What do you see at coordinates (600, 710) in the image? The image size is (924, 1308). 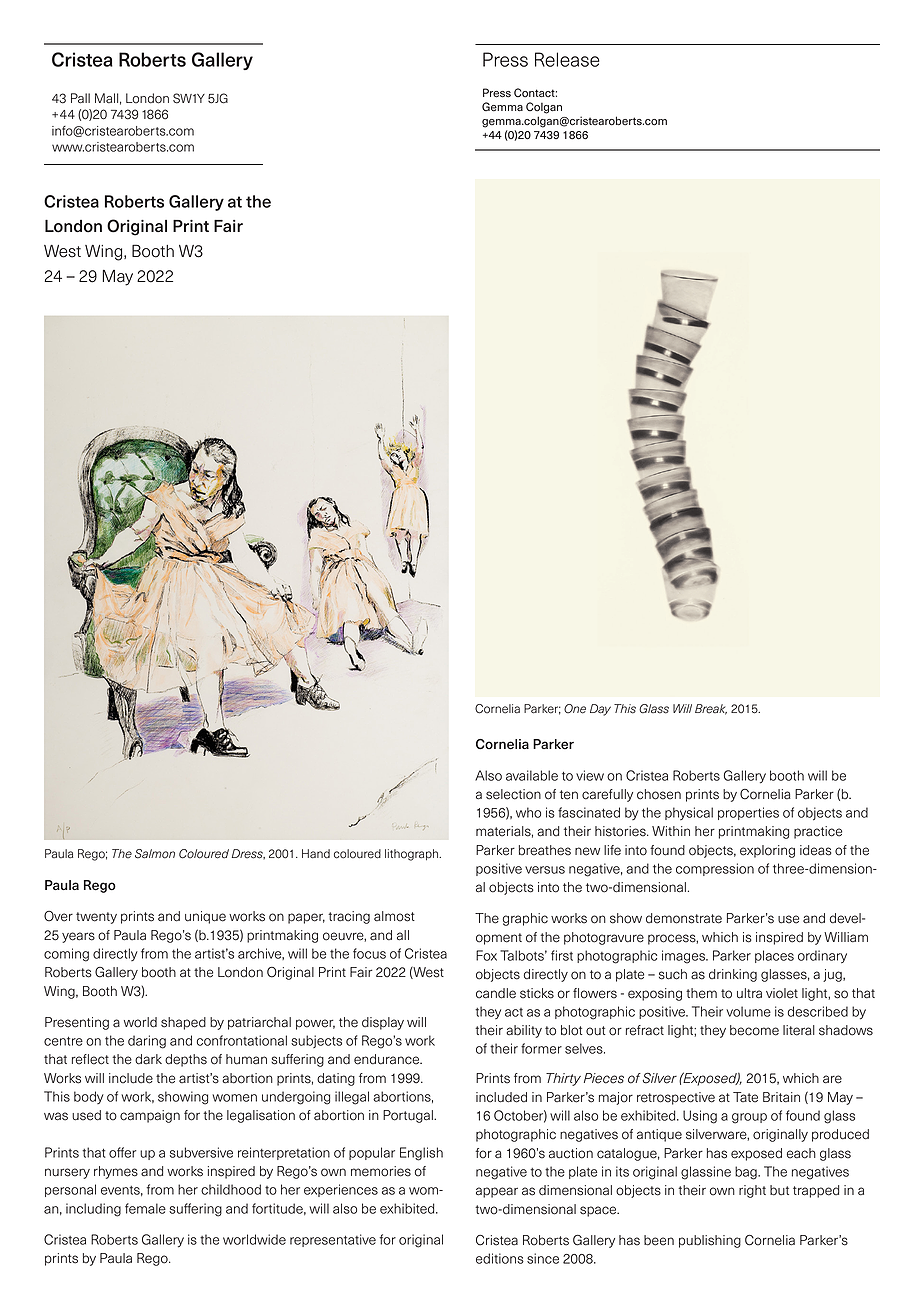 I see `Day` at bounding box center [600, 710].
